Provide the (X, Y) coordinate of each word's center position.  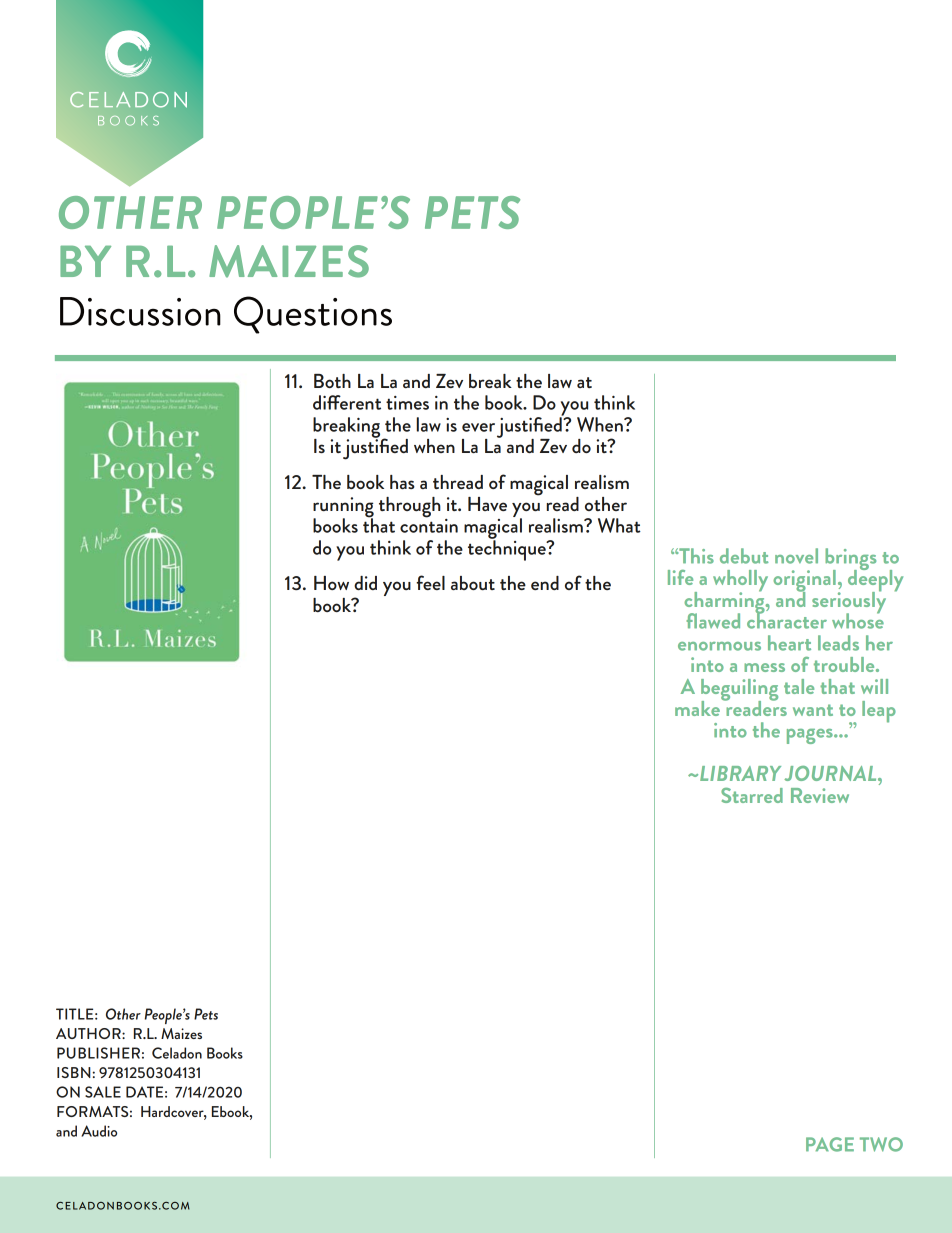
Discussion (140, 311)
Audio (99, 1131)
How (331, 583)
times (407, 403)
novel (796, 556)
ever (478, 427)
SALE (103, 1092)
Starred (752, 795)
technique (508, 549)
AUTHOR (89, 1033)
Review (820, 795)
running (343, 508)
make (698, 707)
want (813, 710)
